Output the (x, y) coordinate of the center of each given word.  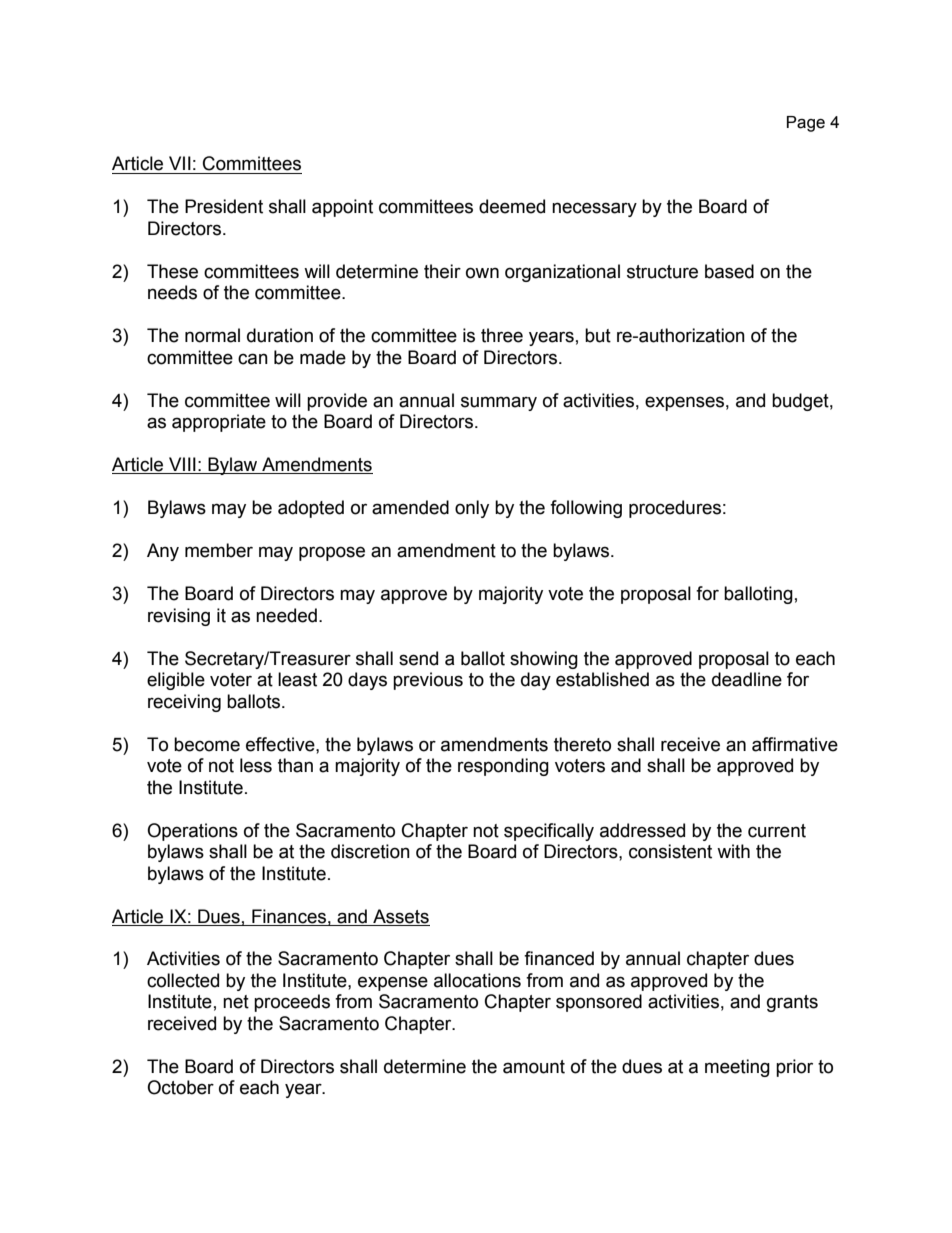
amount (534, 1067)
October (180, 1087)
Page (806, 124)
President (224, 206)
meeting (737, 1068)
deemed (512, 206)
